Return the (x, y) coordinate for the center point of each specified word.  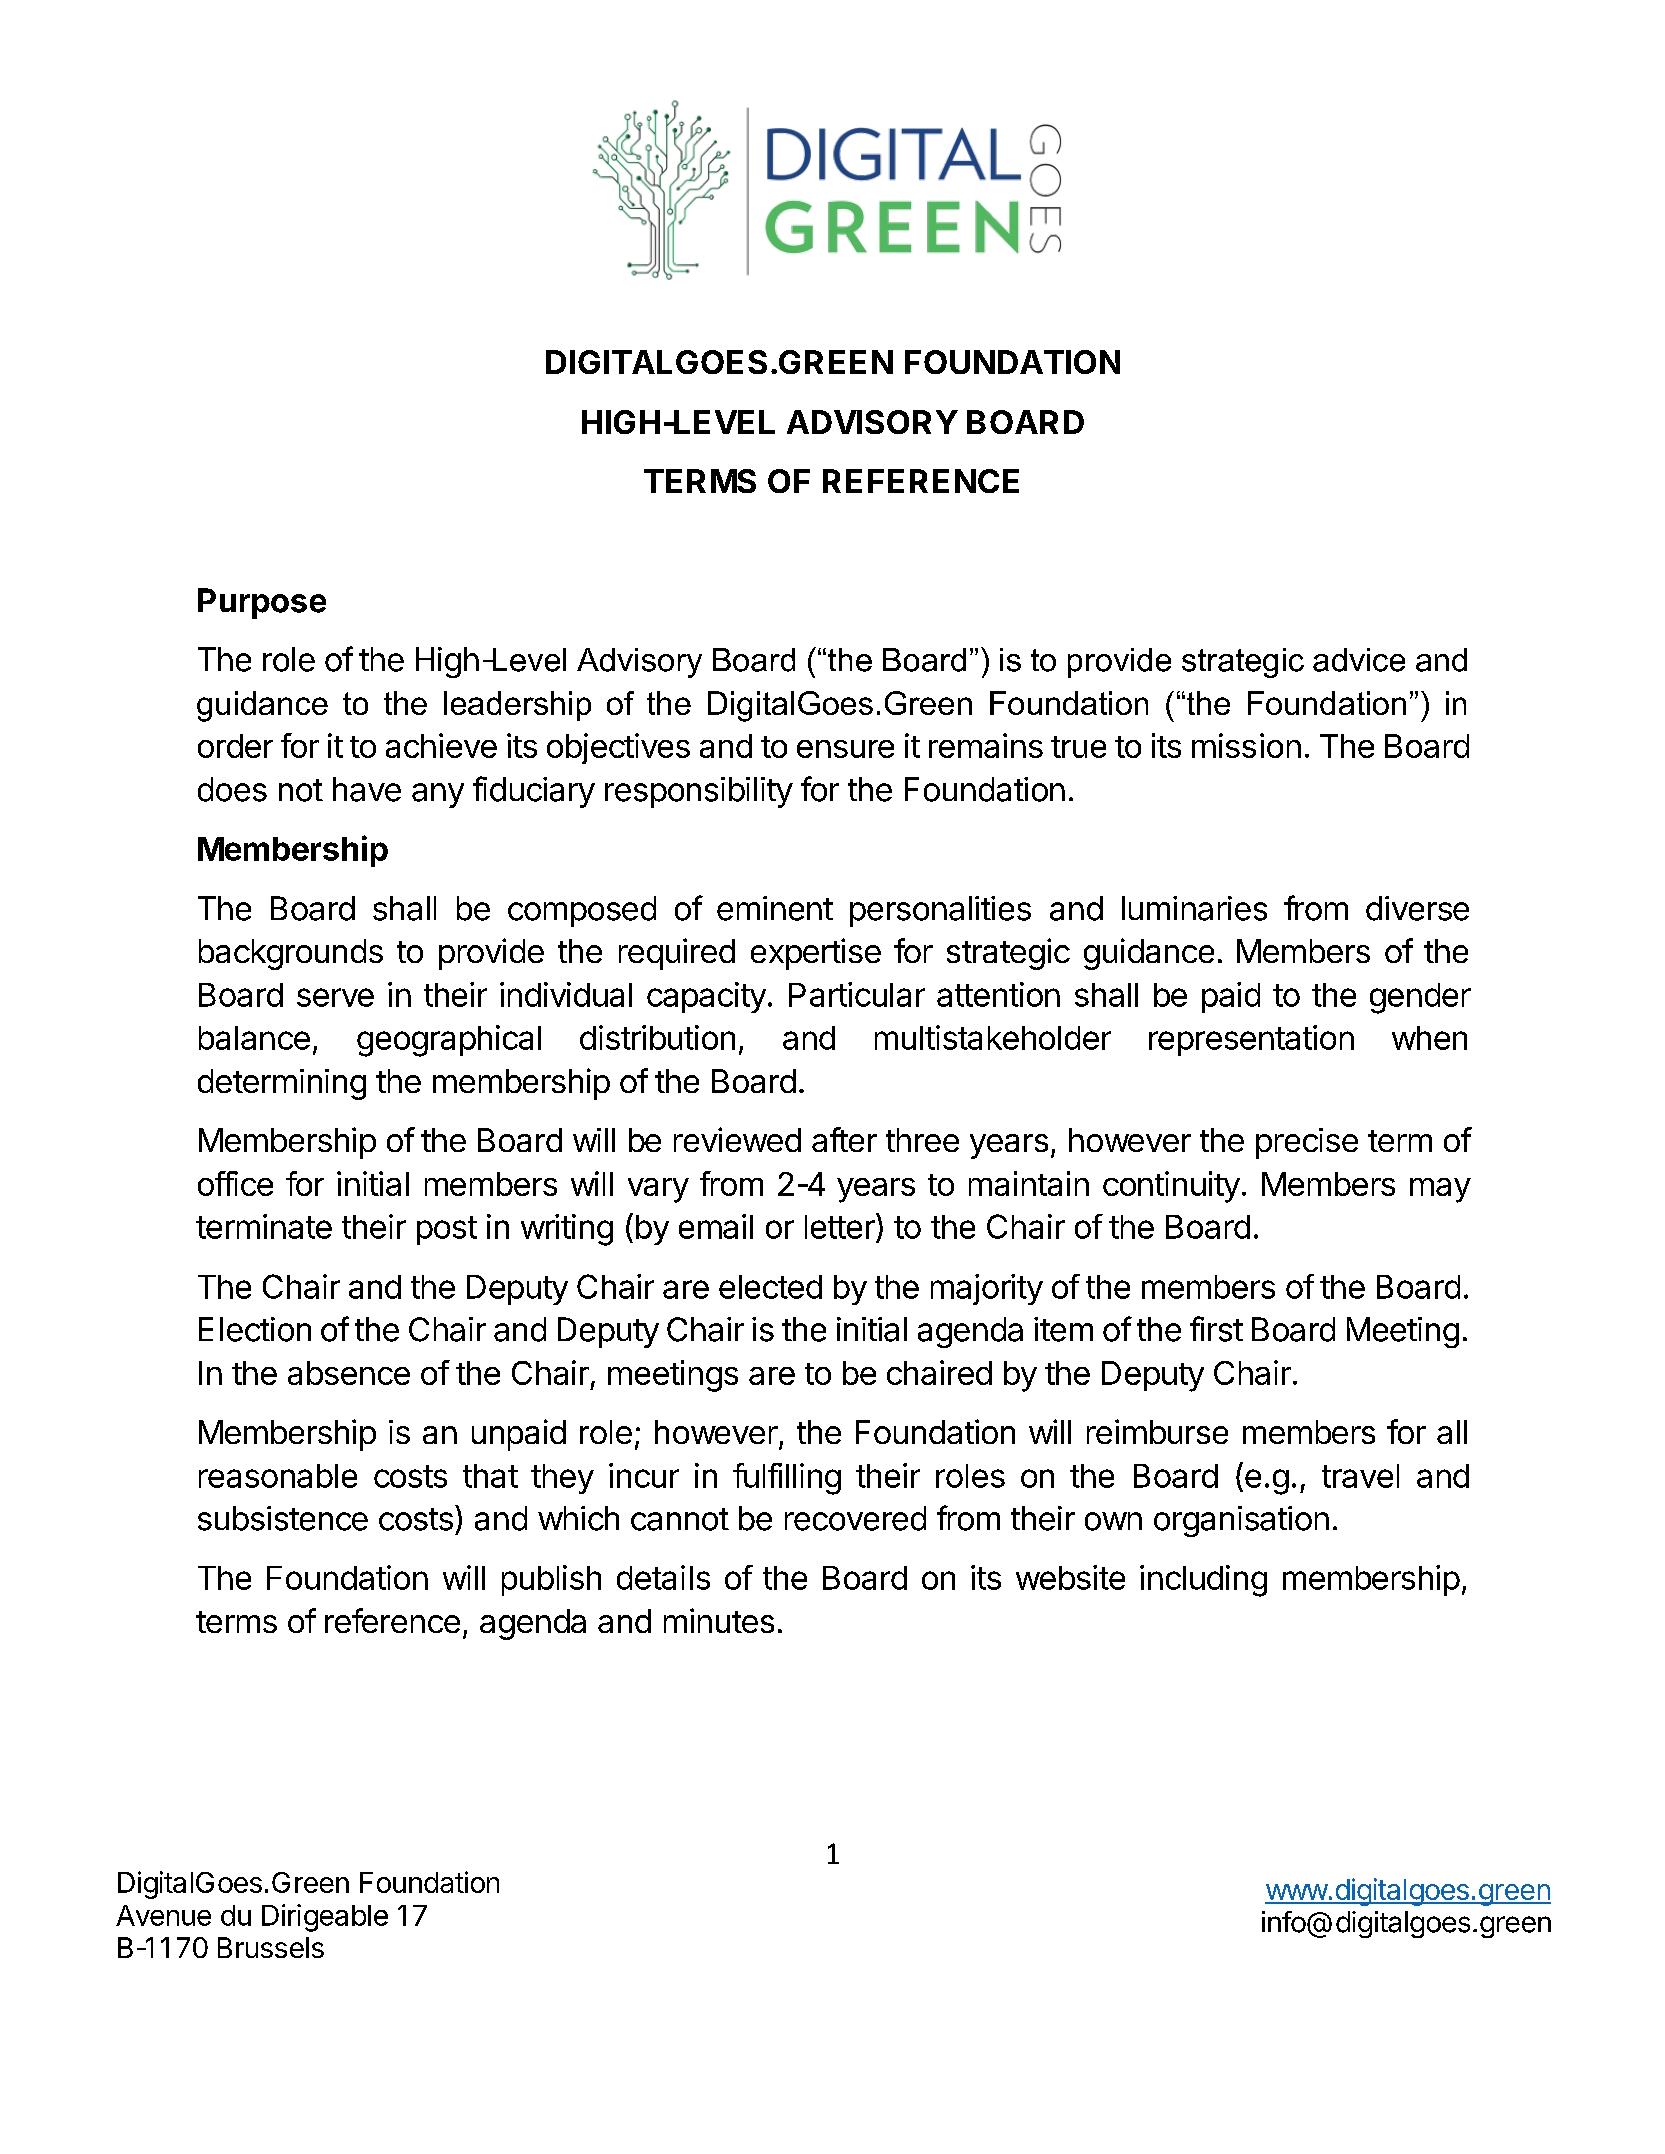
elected (770, 1287)
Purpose (262, 603)
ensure (845, 749)
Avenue (163, 1915)
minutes (719, 1620)
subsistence (283, 1518)
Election (255, 1329)
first (1216, 1329)
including (1203, 1581)
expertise (816, 954)
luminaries (1194, 908)
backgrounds (291, 954)
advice (1359, 660)
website (1070, 1577)
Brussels (271, 1947)
